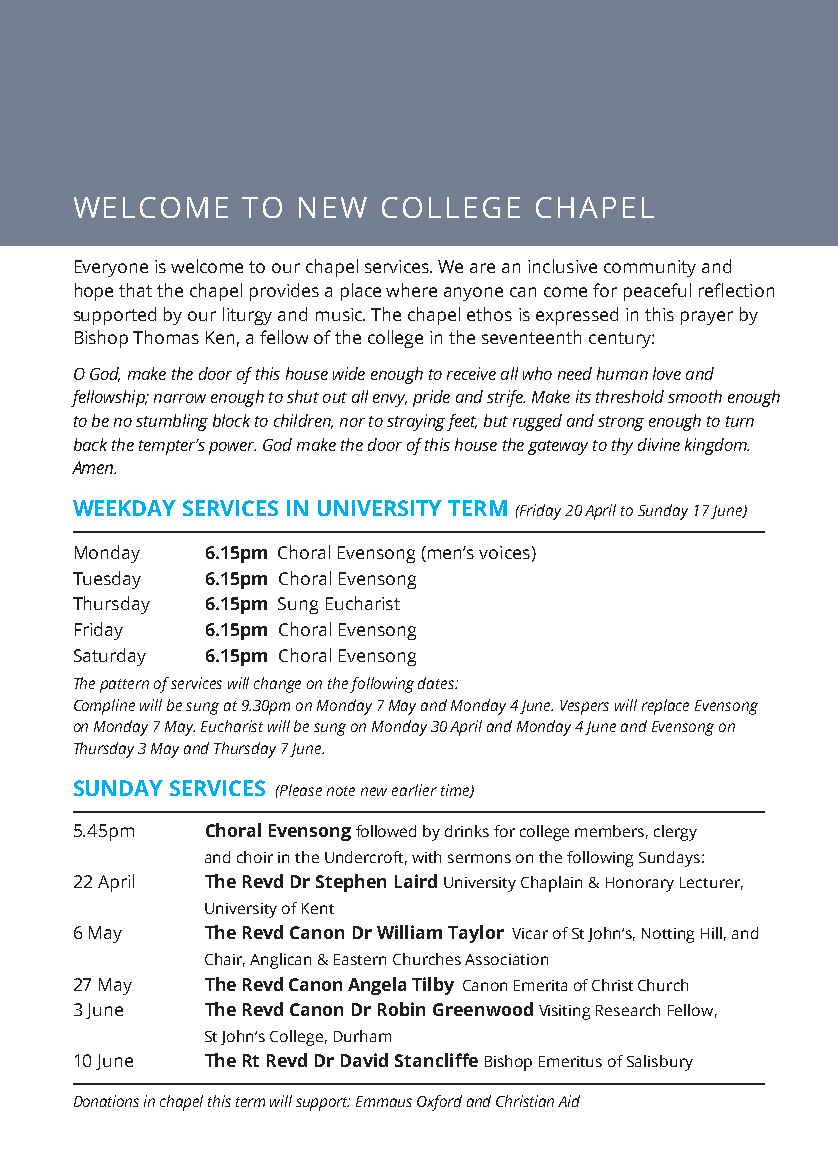 This screenshot has height=1173, width=838. Describe the element at coordinates (437, 683) in the screenshot. I see `dates` at that location.
